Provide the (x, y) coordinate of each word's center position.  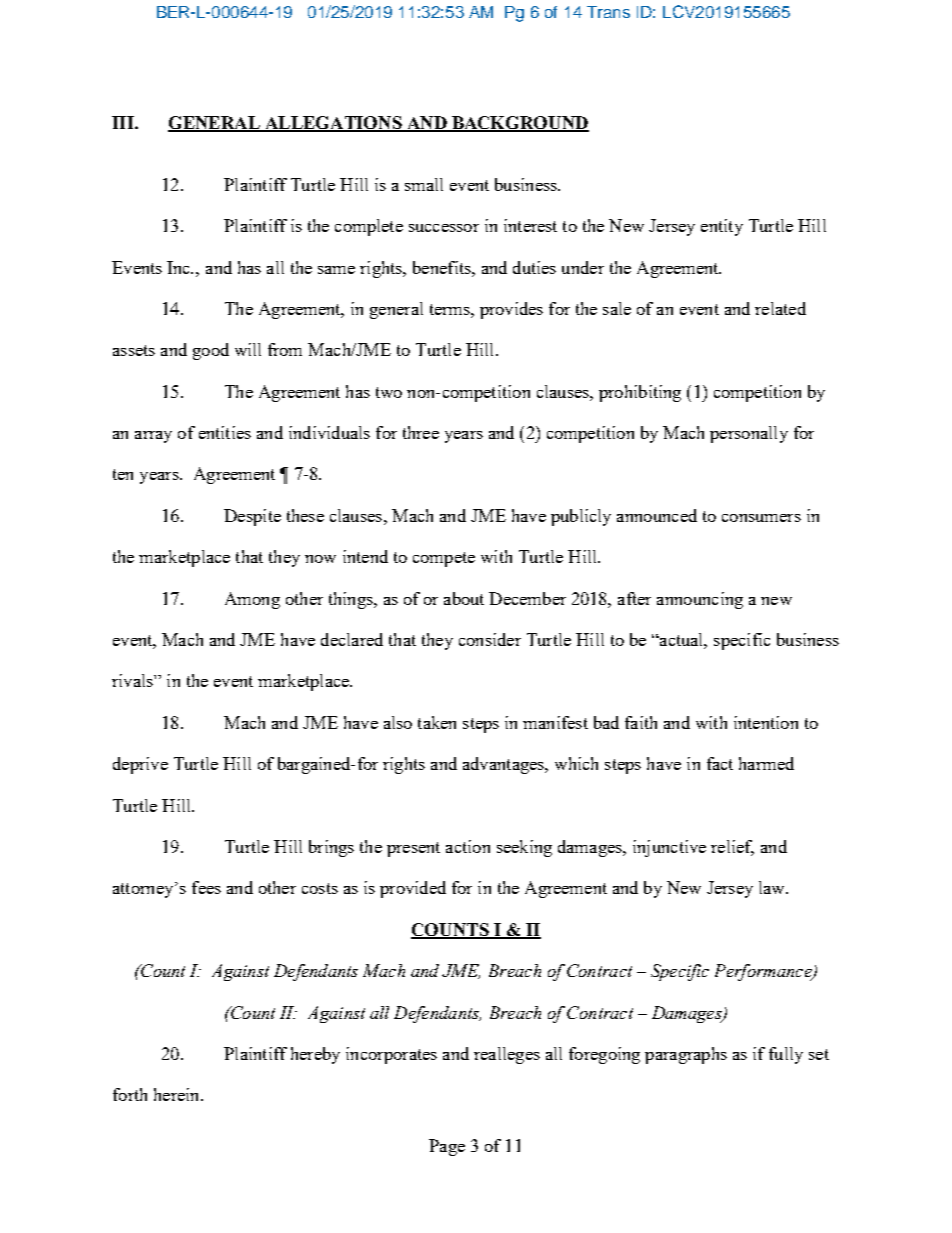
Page (447, 1147)
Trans (608, 12)
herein (178, 1094)
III (124, 122)
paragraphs (686, 1055)
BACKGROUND (519, 123)
